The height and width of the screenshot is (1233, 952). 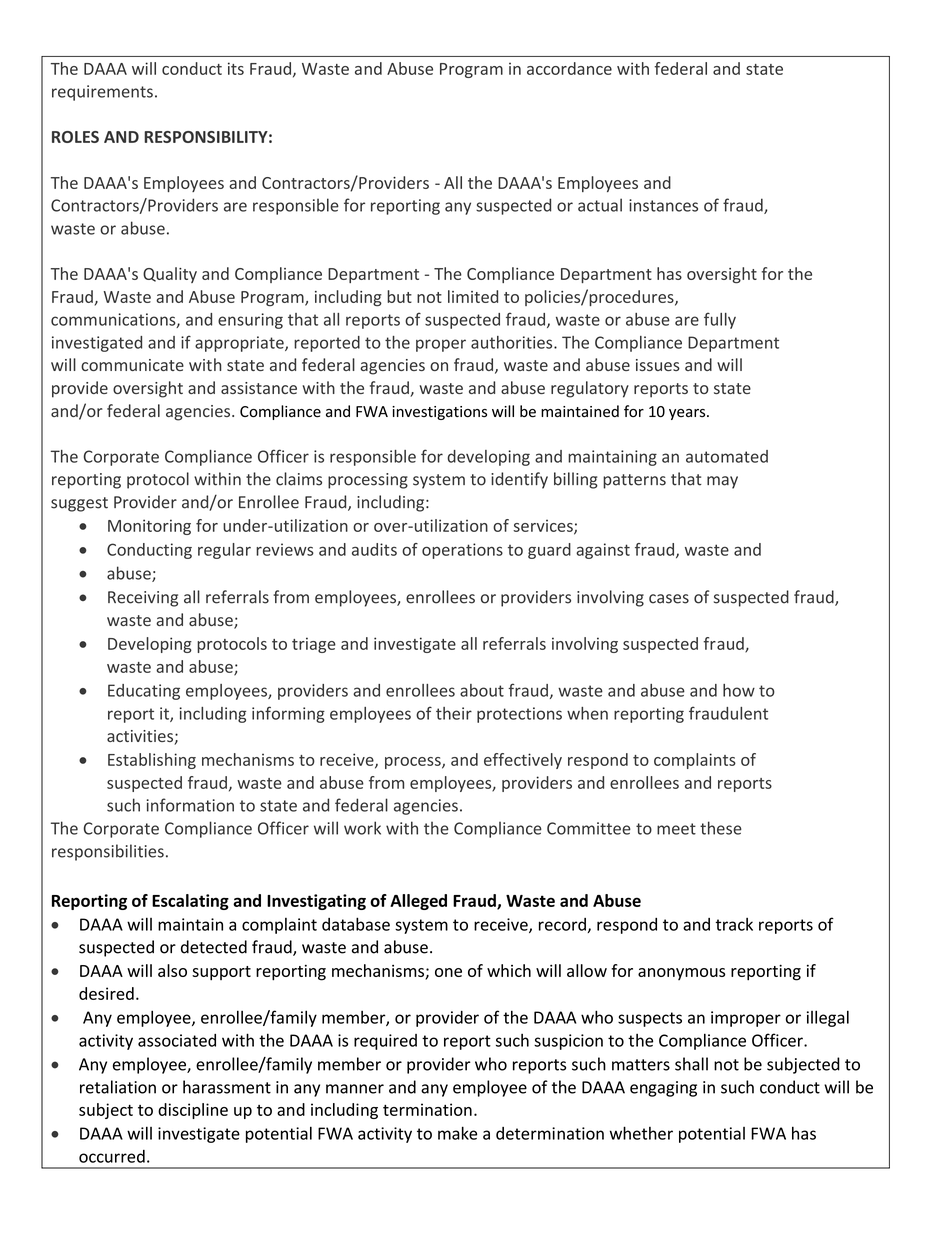 I want to click on authorities, so click(x=513, y=342).
